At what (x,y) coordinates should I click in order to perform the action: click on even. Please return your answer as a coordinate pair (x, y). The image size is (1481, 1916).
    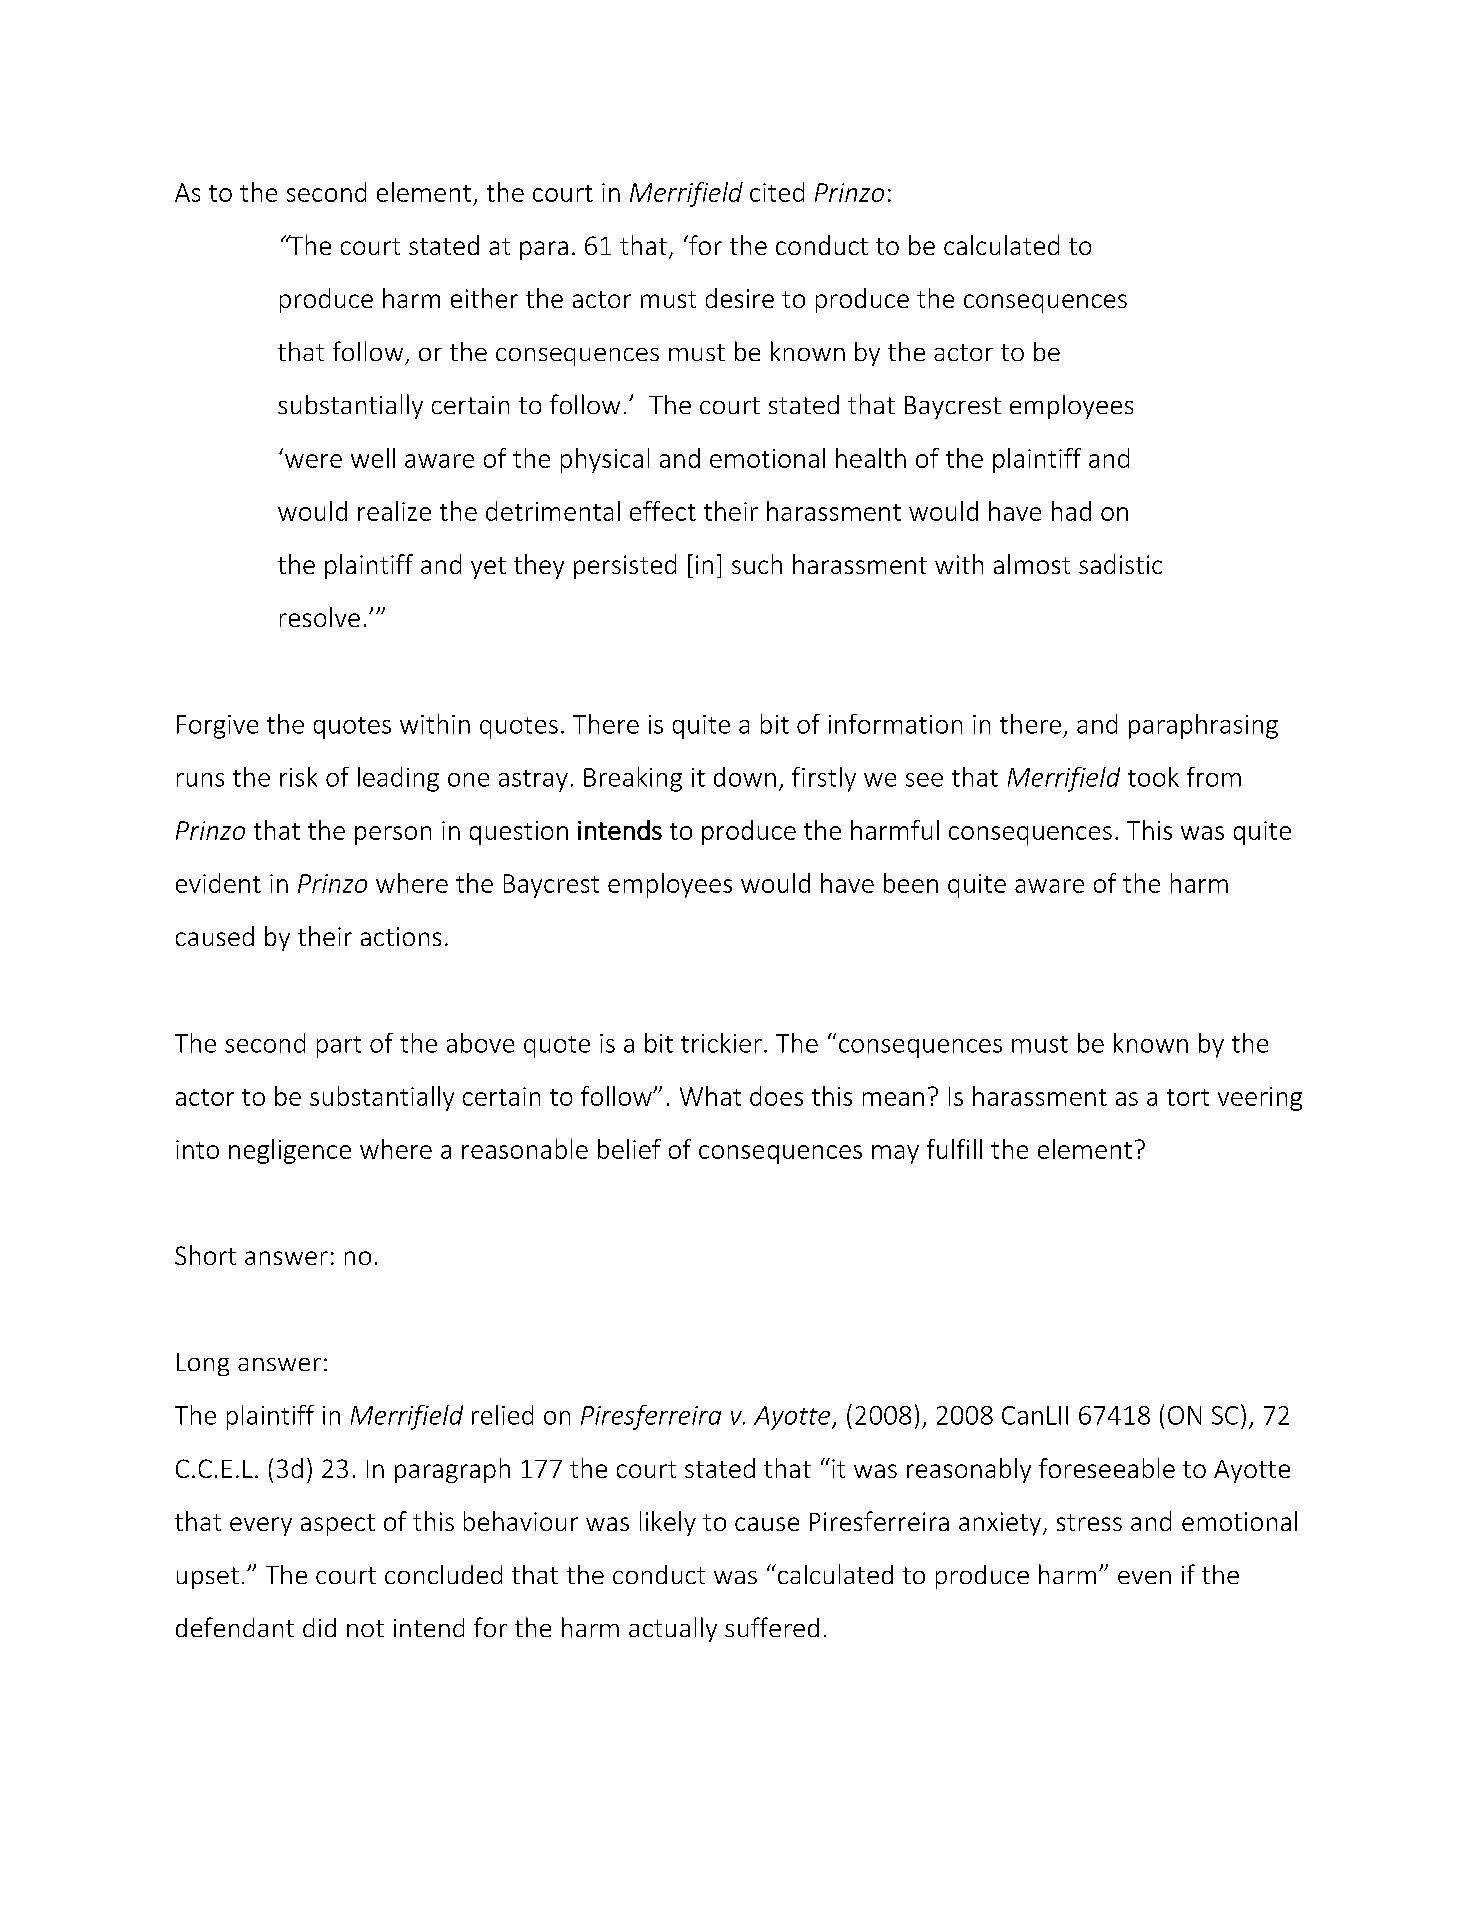
    Looking at the image, I should click on (1144, 1577).
